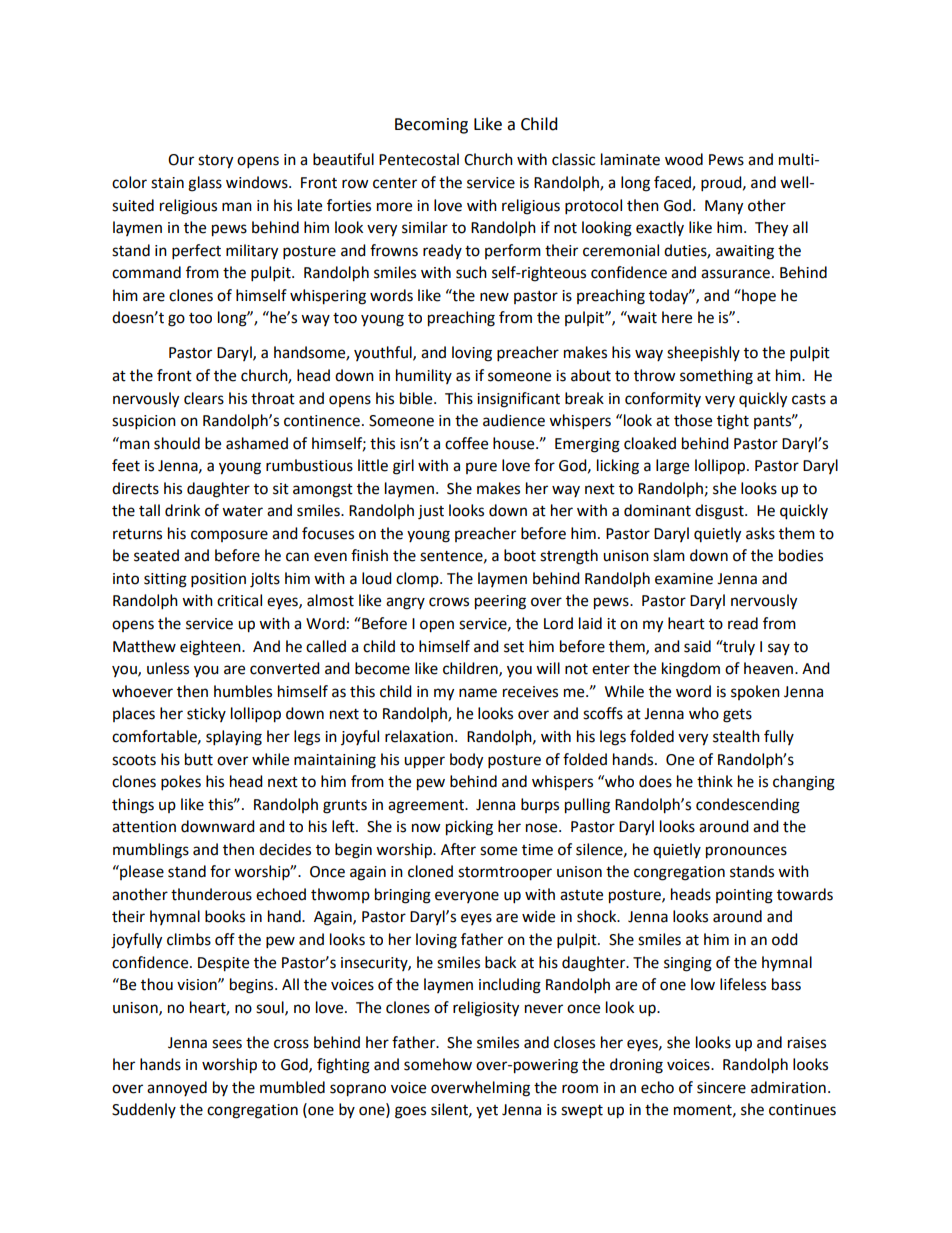 The image size is (952, 1233). Describe the element at coordinates (215, 162) in the screenshot. I see `story` at that location.
